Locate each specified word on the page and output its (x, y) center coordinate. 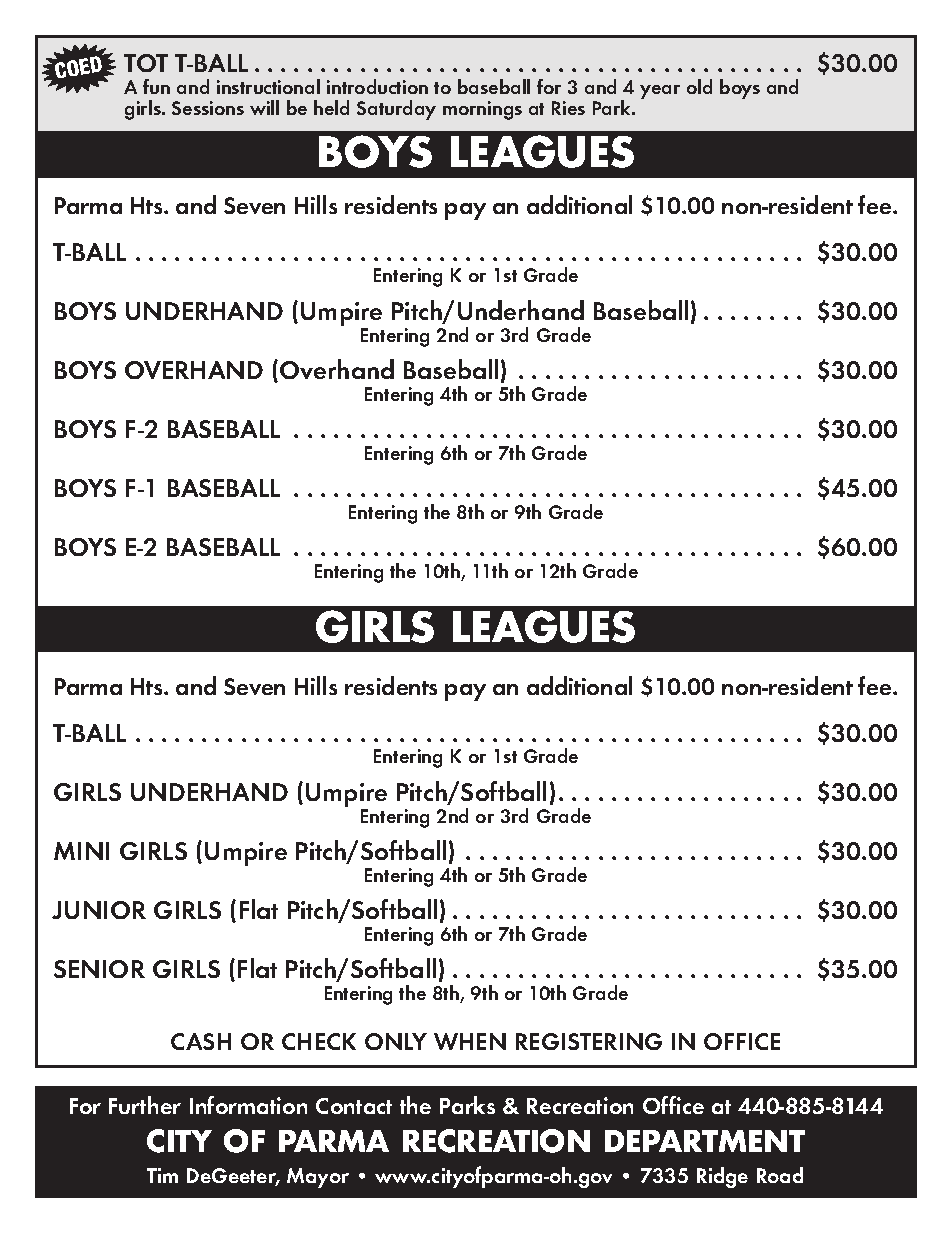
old (699, 86)
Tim (162, 1175)
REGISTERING (589, 1041)
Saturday (396, 110)
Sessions (208, 108)
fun (156, 86)
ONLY (396, 1041)
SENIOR (99, 969)
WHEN (470, 1041)
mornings (482, 110)
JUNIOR (99, 910)
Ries (568, 108)
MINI (81, 851)
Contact (354, 1106)
